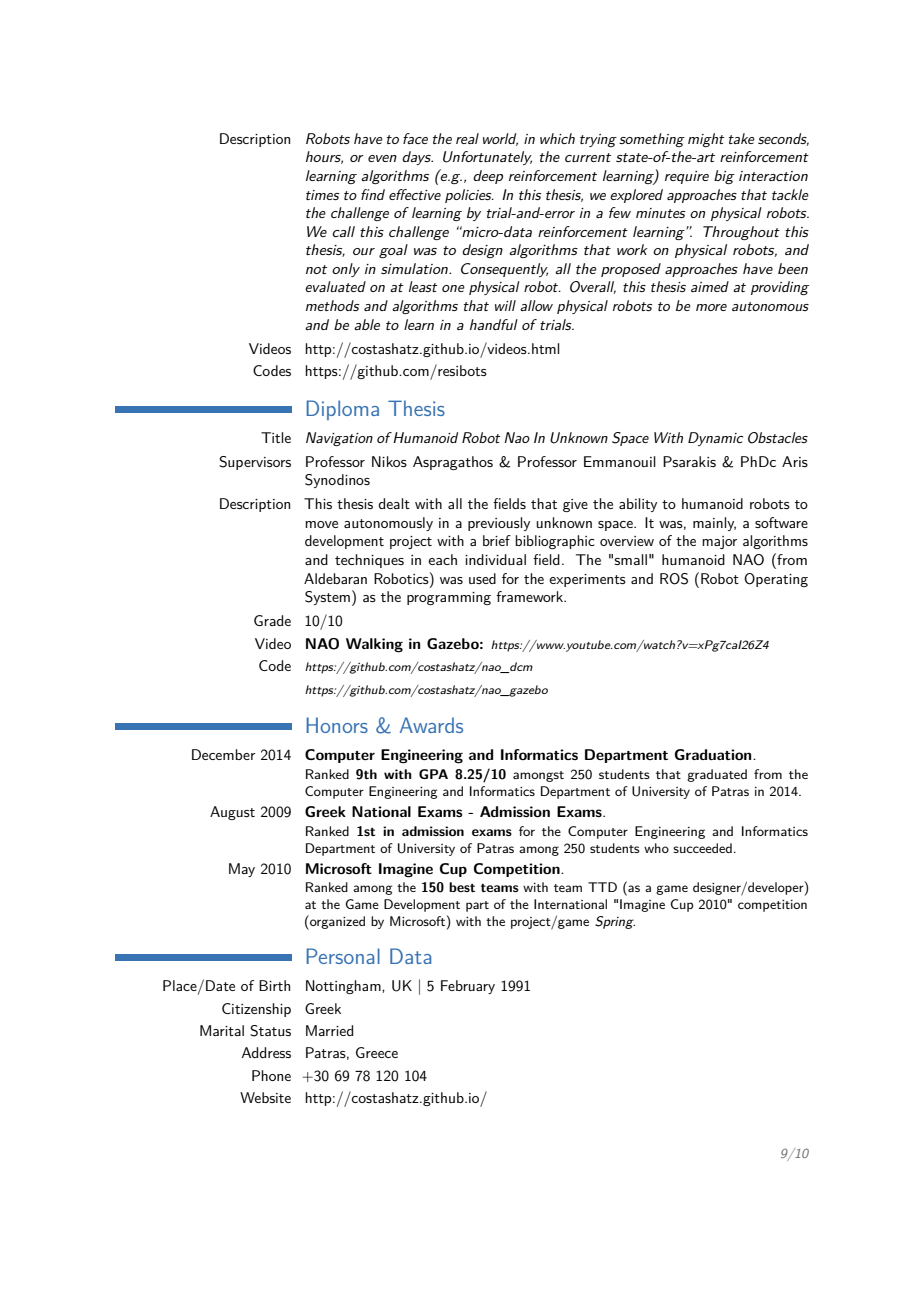  What do you see at coordinates (724, 177) in the image?
I see `big` at bounding box center [724, 177].
